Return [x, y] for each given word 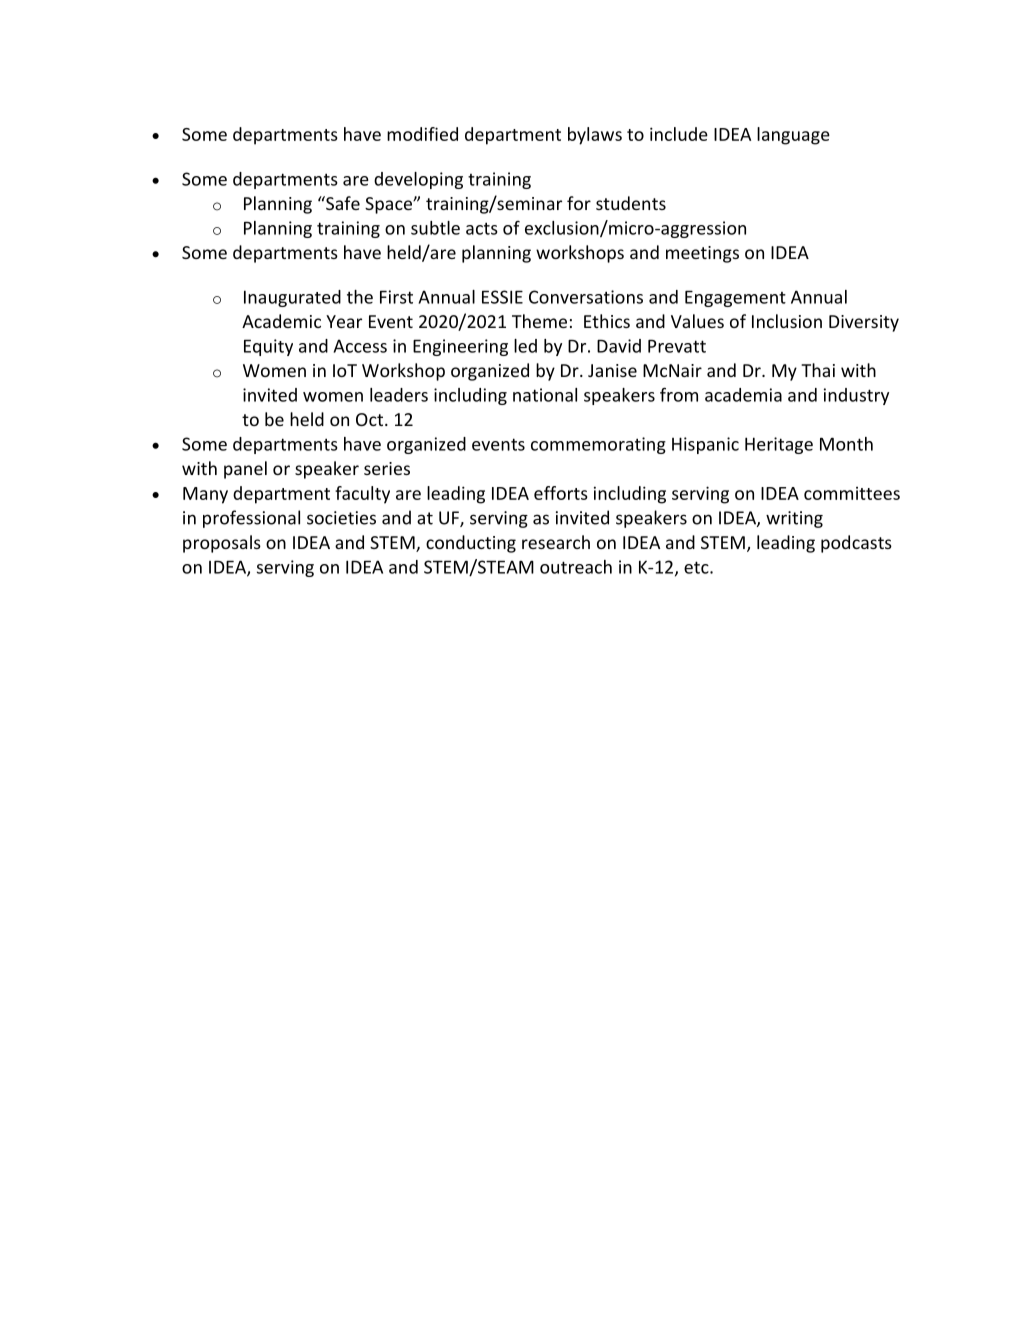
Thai [818, 370]
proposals [222, 544]
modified [422, 134]
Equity [268, 347]
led [525, 346]
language [793, 136]
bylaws [595, 136]
